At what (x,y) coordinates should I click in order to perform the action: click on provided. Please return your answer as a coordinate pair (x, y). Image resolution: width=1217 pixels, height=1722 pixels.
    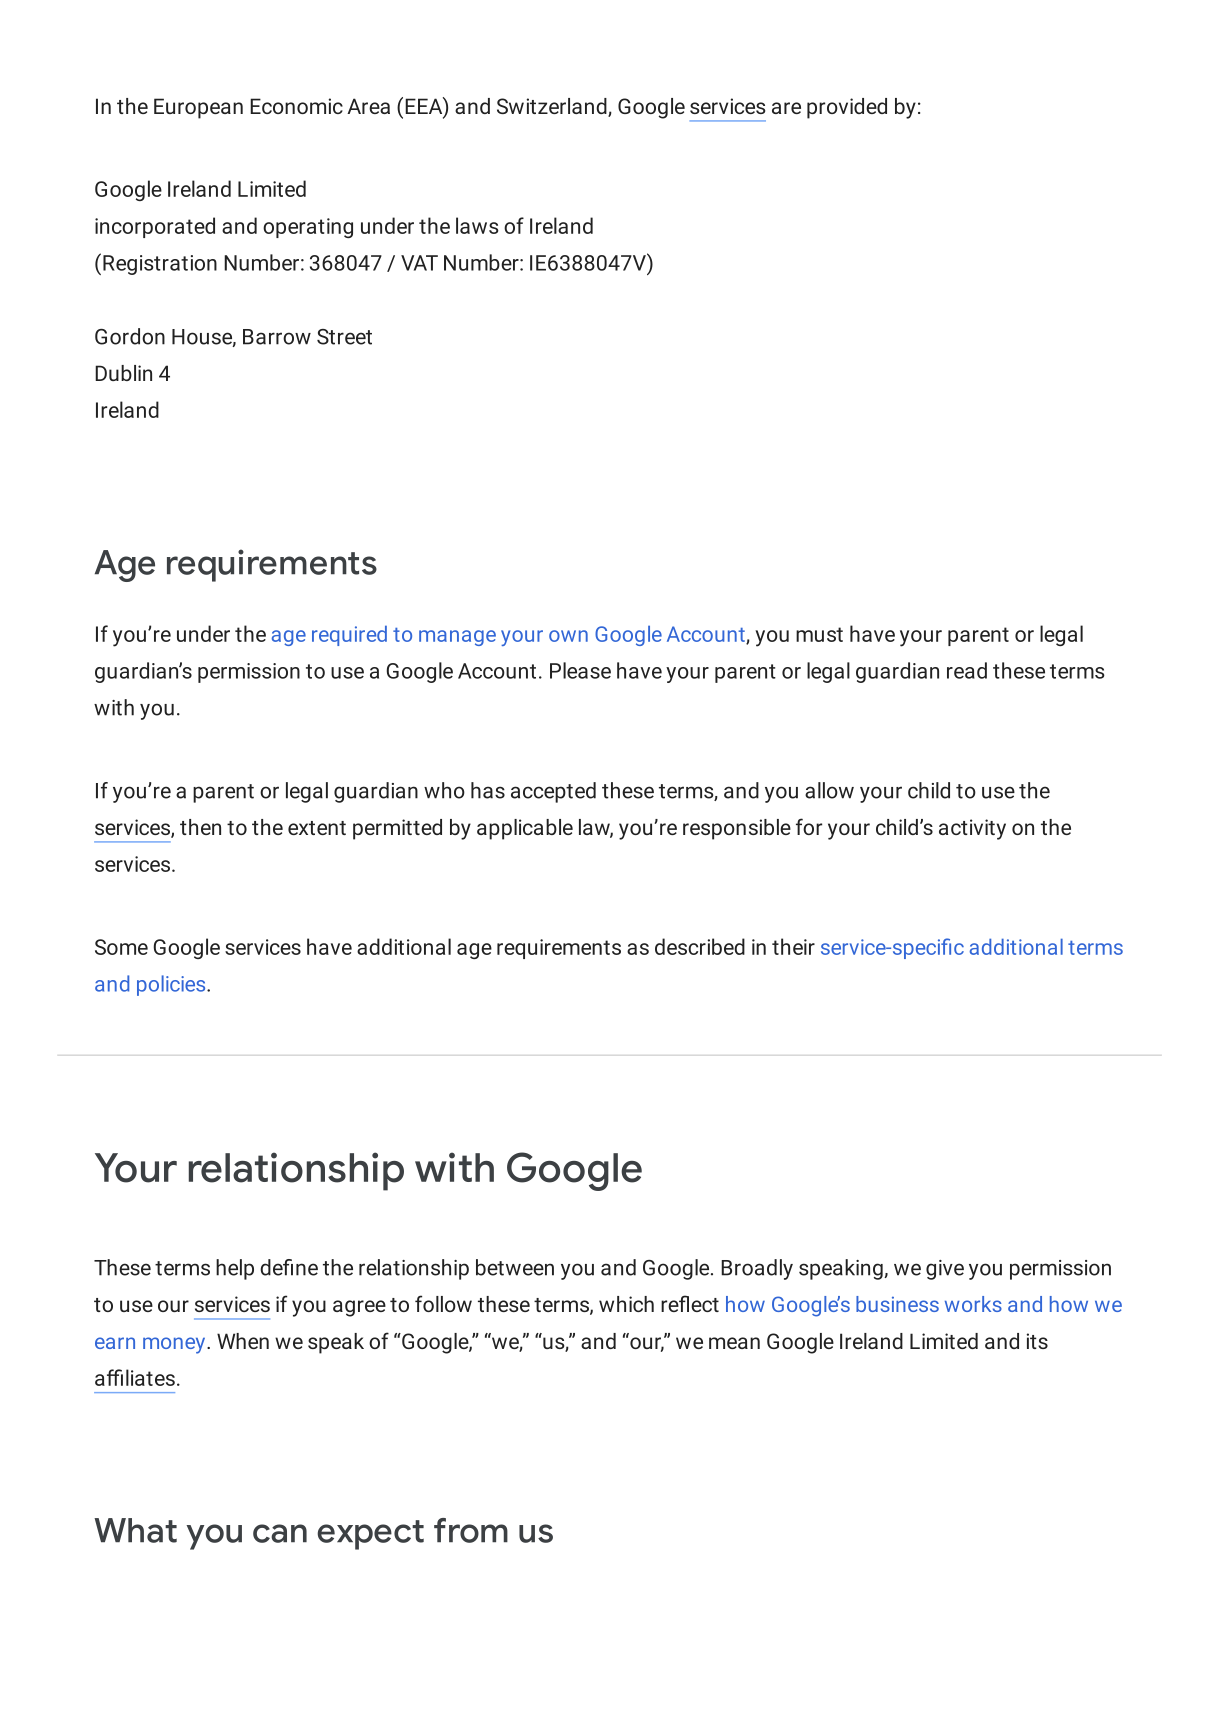
    Looking at the image, I should click on (847, 108).
